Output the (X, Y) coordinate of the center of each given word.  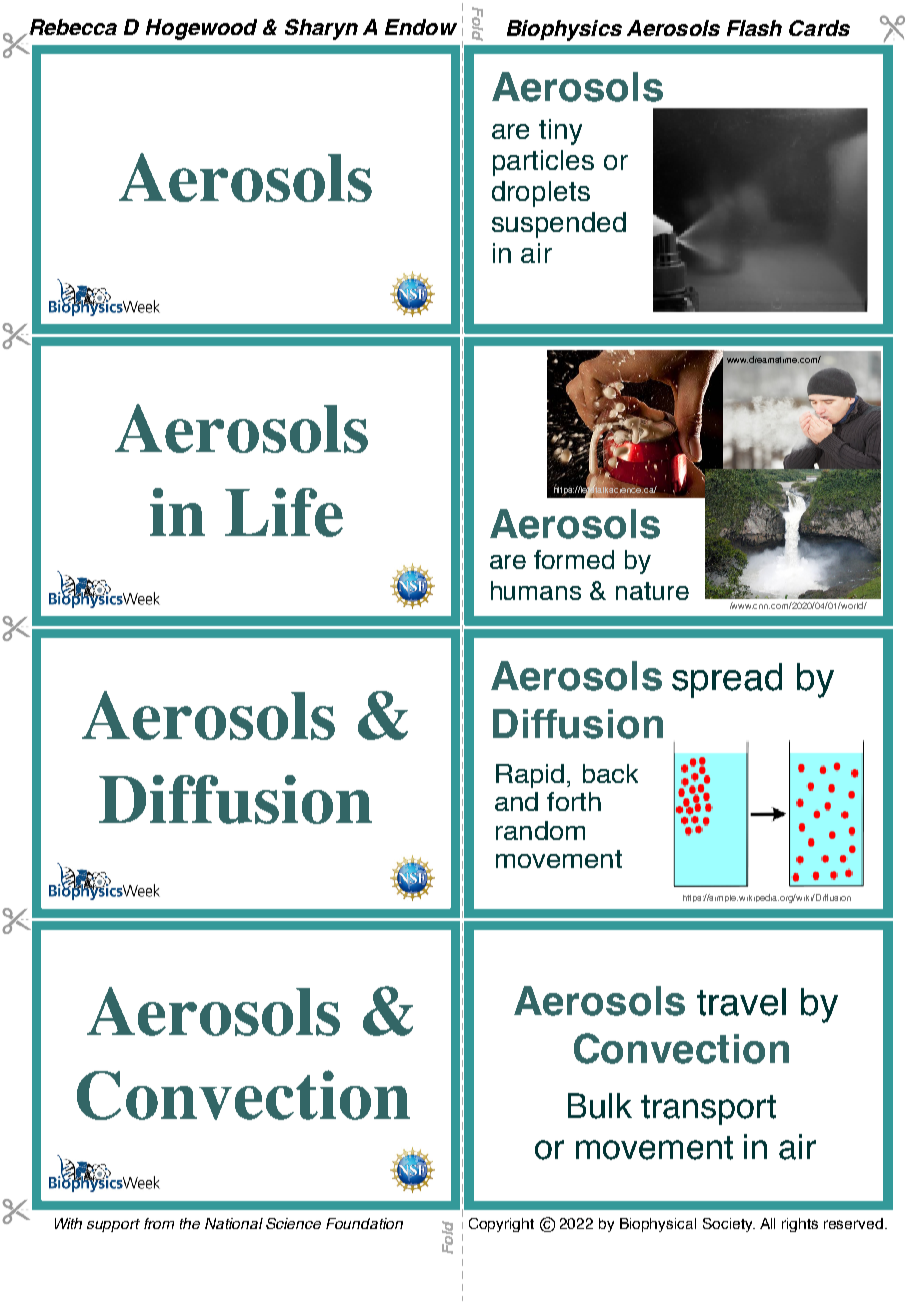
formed (574, 559)
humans (536, 590)
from (159, 1223)
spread (727, 680)
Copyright (501, 1225)
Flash (754, 28)
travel (741, 1002)
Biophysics (564, 30)
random (540, 830)
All (767, 1223)
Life (284, 512)
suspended (559, 225)
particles (543, 163)
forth (574, 801)
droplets (541, 194)
